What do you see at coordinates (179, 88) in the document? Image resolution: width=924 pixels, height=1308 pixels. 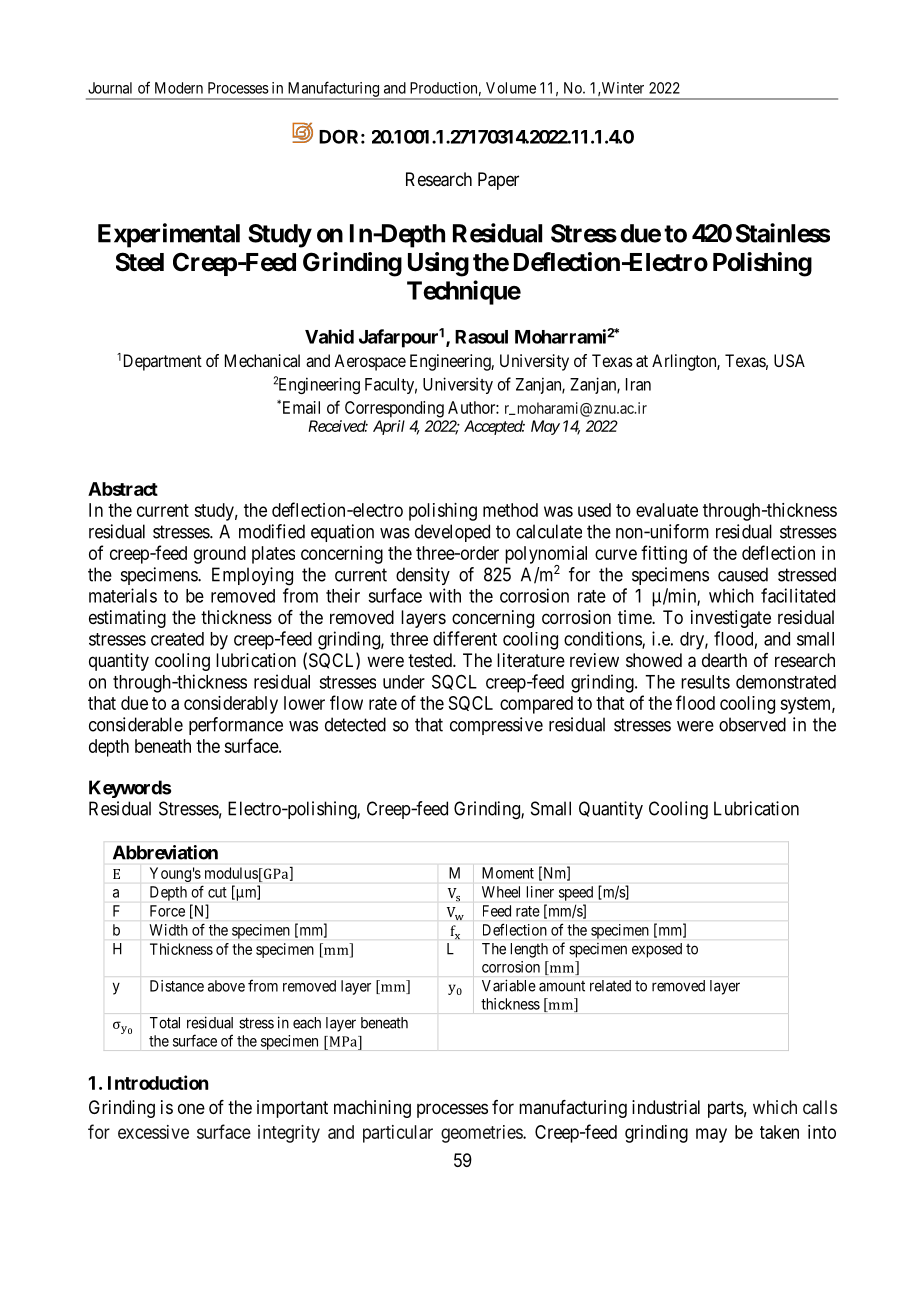 I see `Modern` at bounding box center [179, 88].
